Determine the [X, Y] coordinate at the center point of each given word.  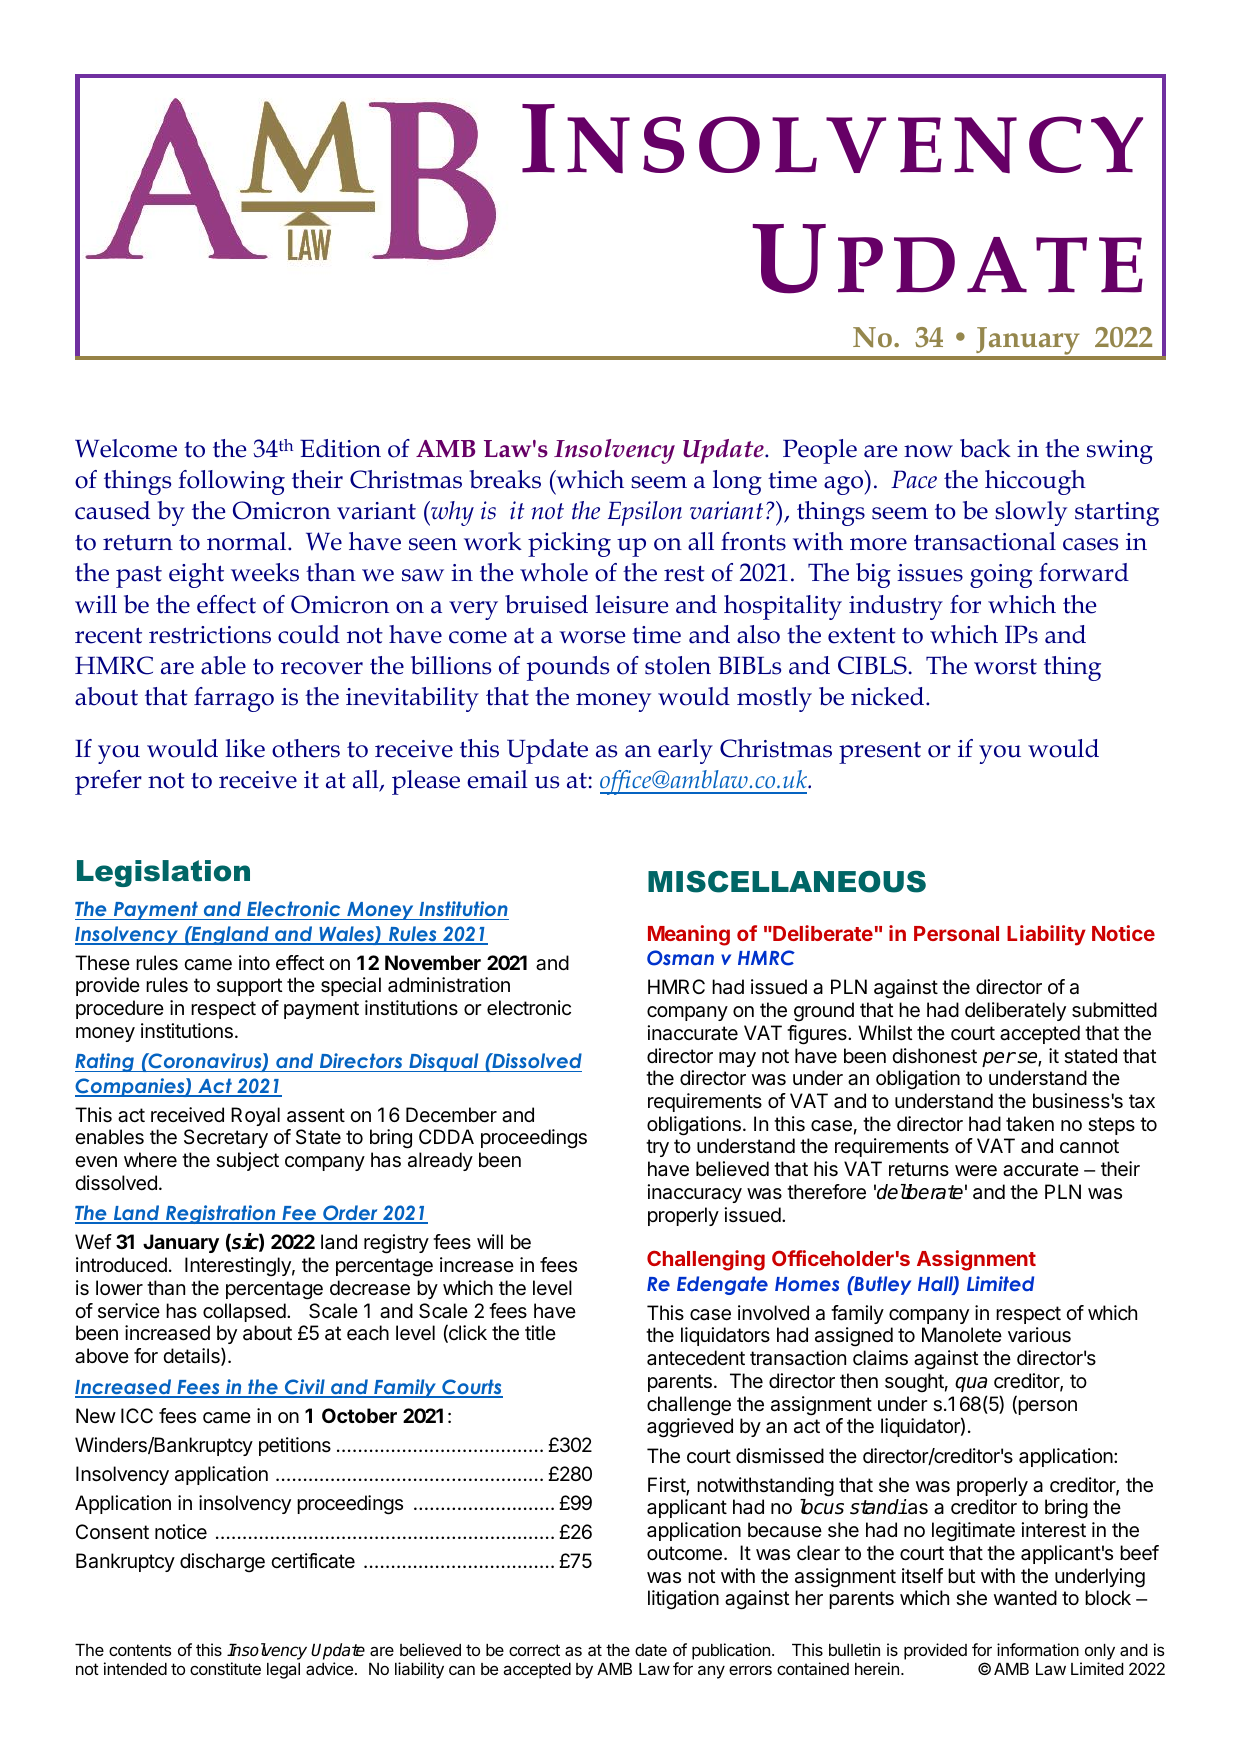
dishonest [934, 1056]
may [737, 1059]
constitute [225, 1668]
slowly [1031, 513]
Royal [255, 1116]
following [231, 482]
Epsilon [645, 513]
